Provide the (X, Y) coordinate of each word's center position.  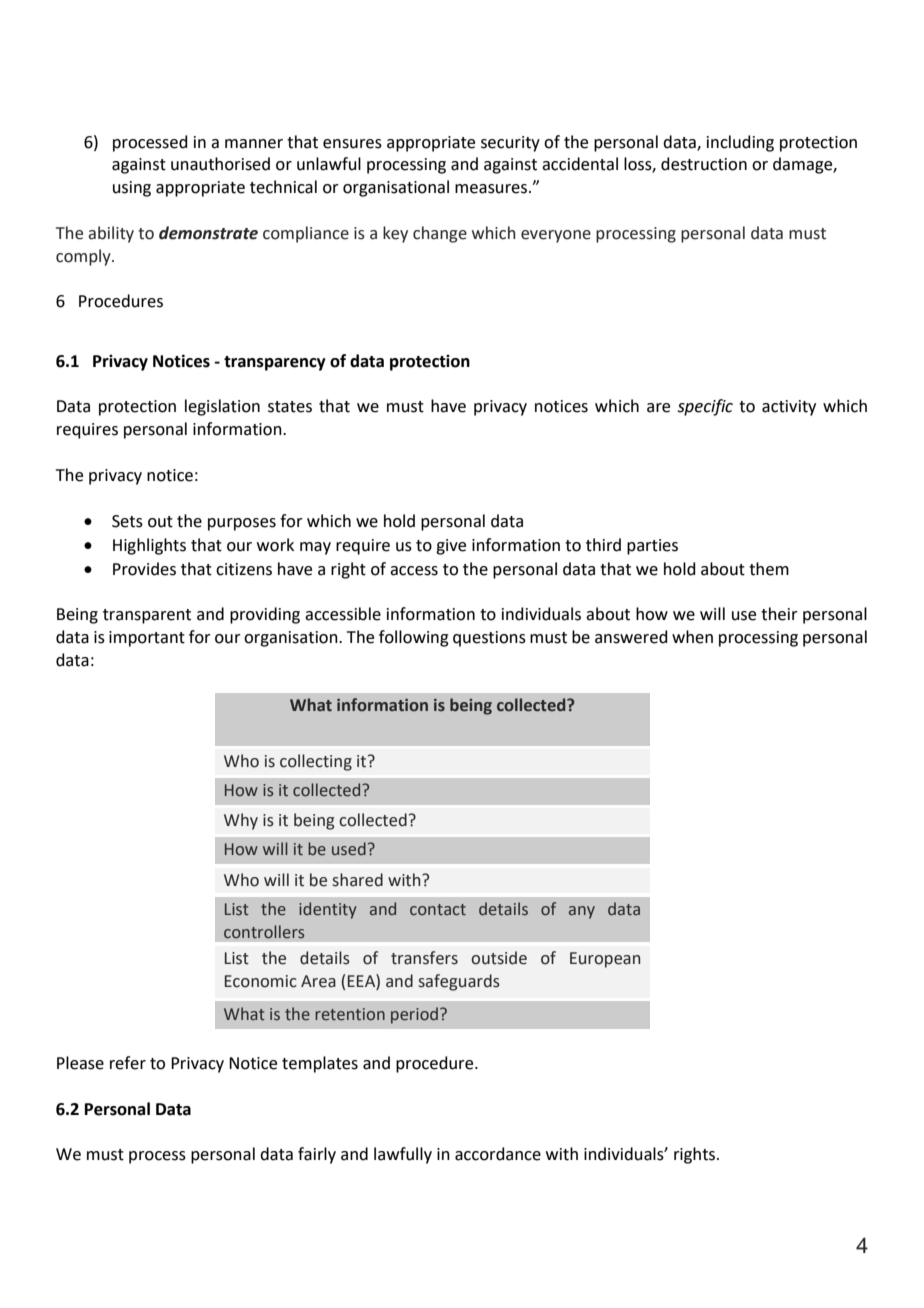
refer (128, 1063)
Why (241, 821)
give (451, 547)
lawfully (403, 1155)
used (349, 849)
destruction (704, 164)
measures (492, 189)
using (132, 189)
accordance (498, 1154)
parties (652, 547)
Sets (127, 521)
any (582, 912)
